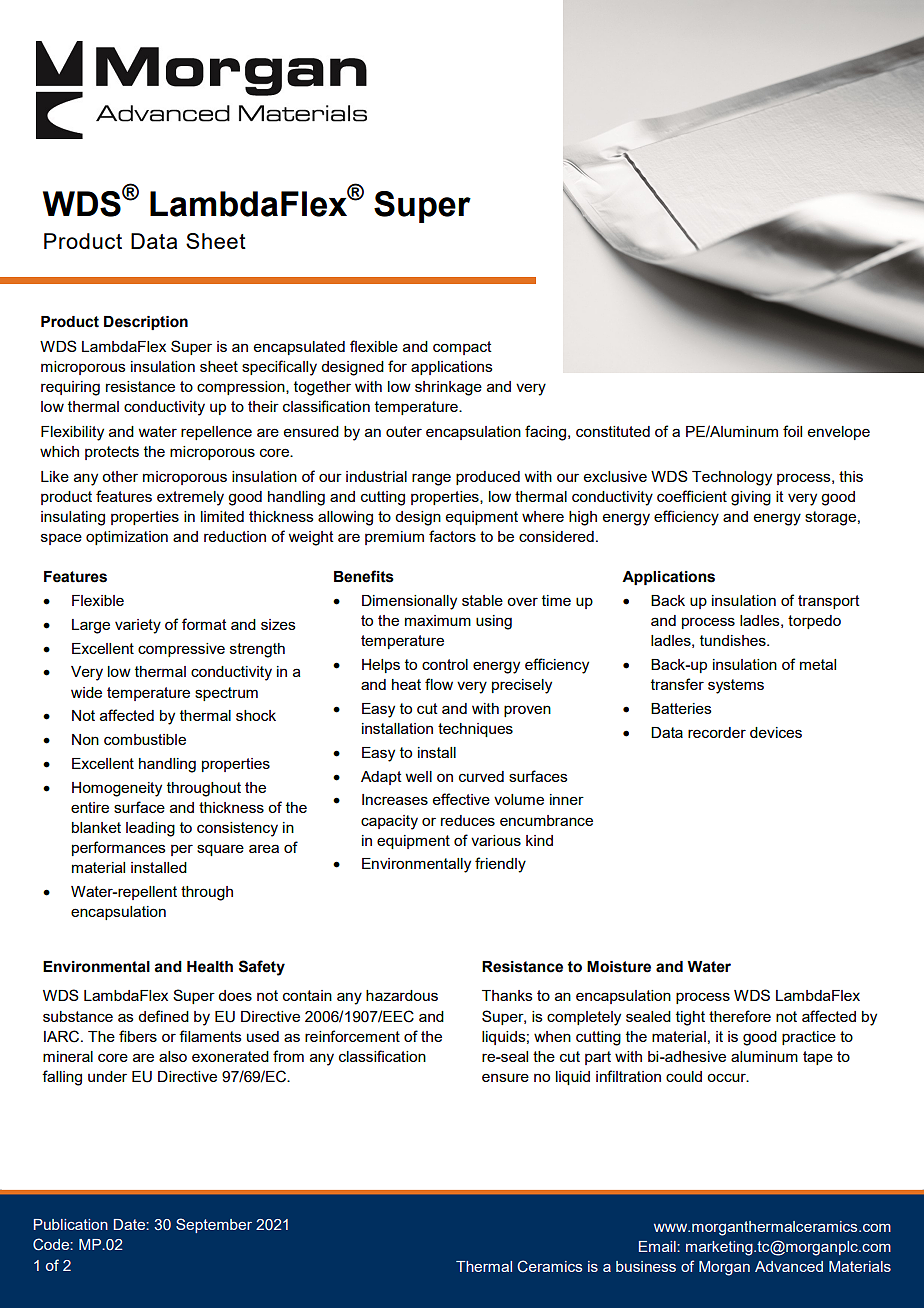  I want to click on also, so click(173, 1056).
